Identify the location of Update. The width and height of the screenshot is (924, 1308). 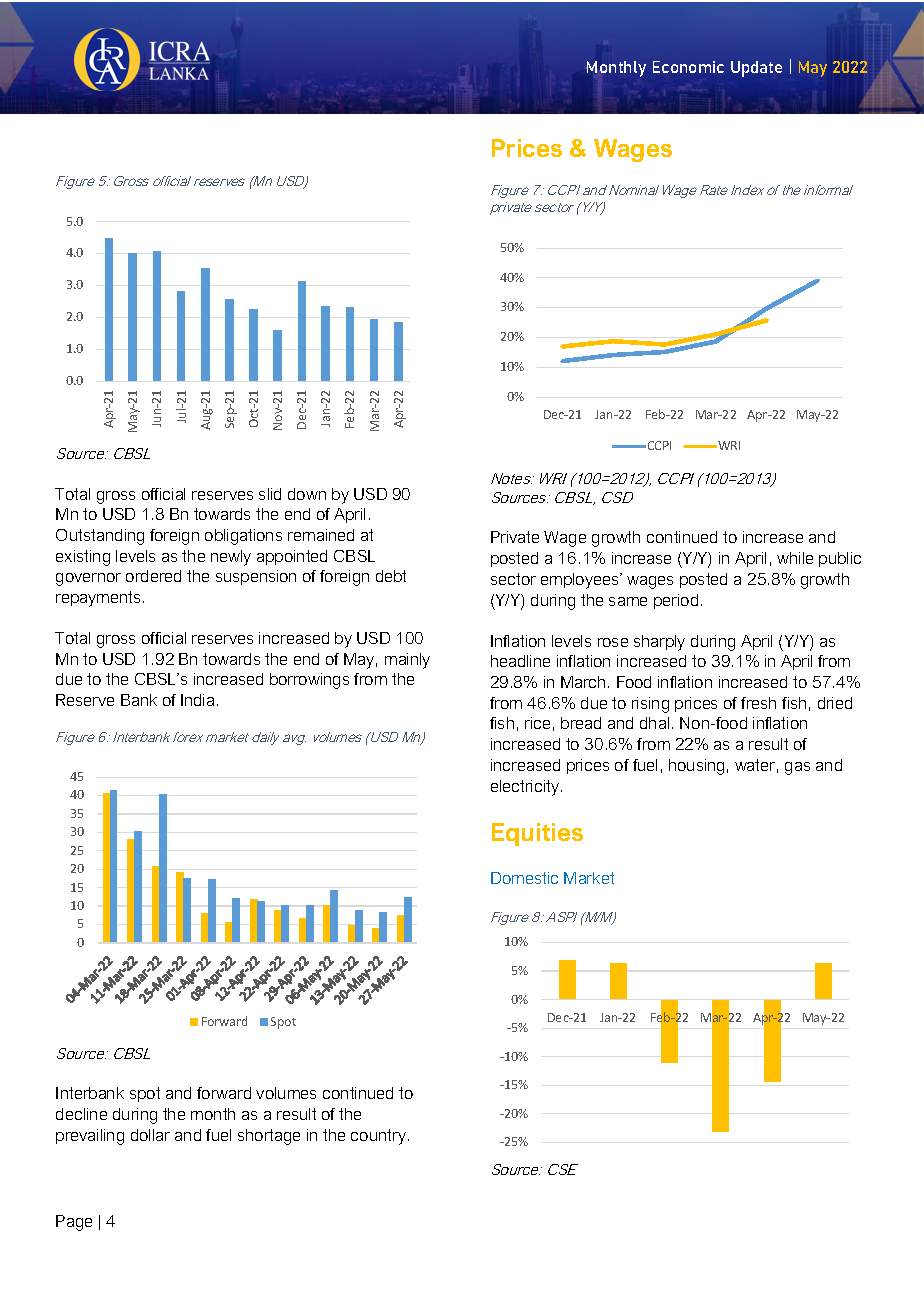
(756, 69).
